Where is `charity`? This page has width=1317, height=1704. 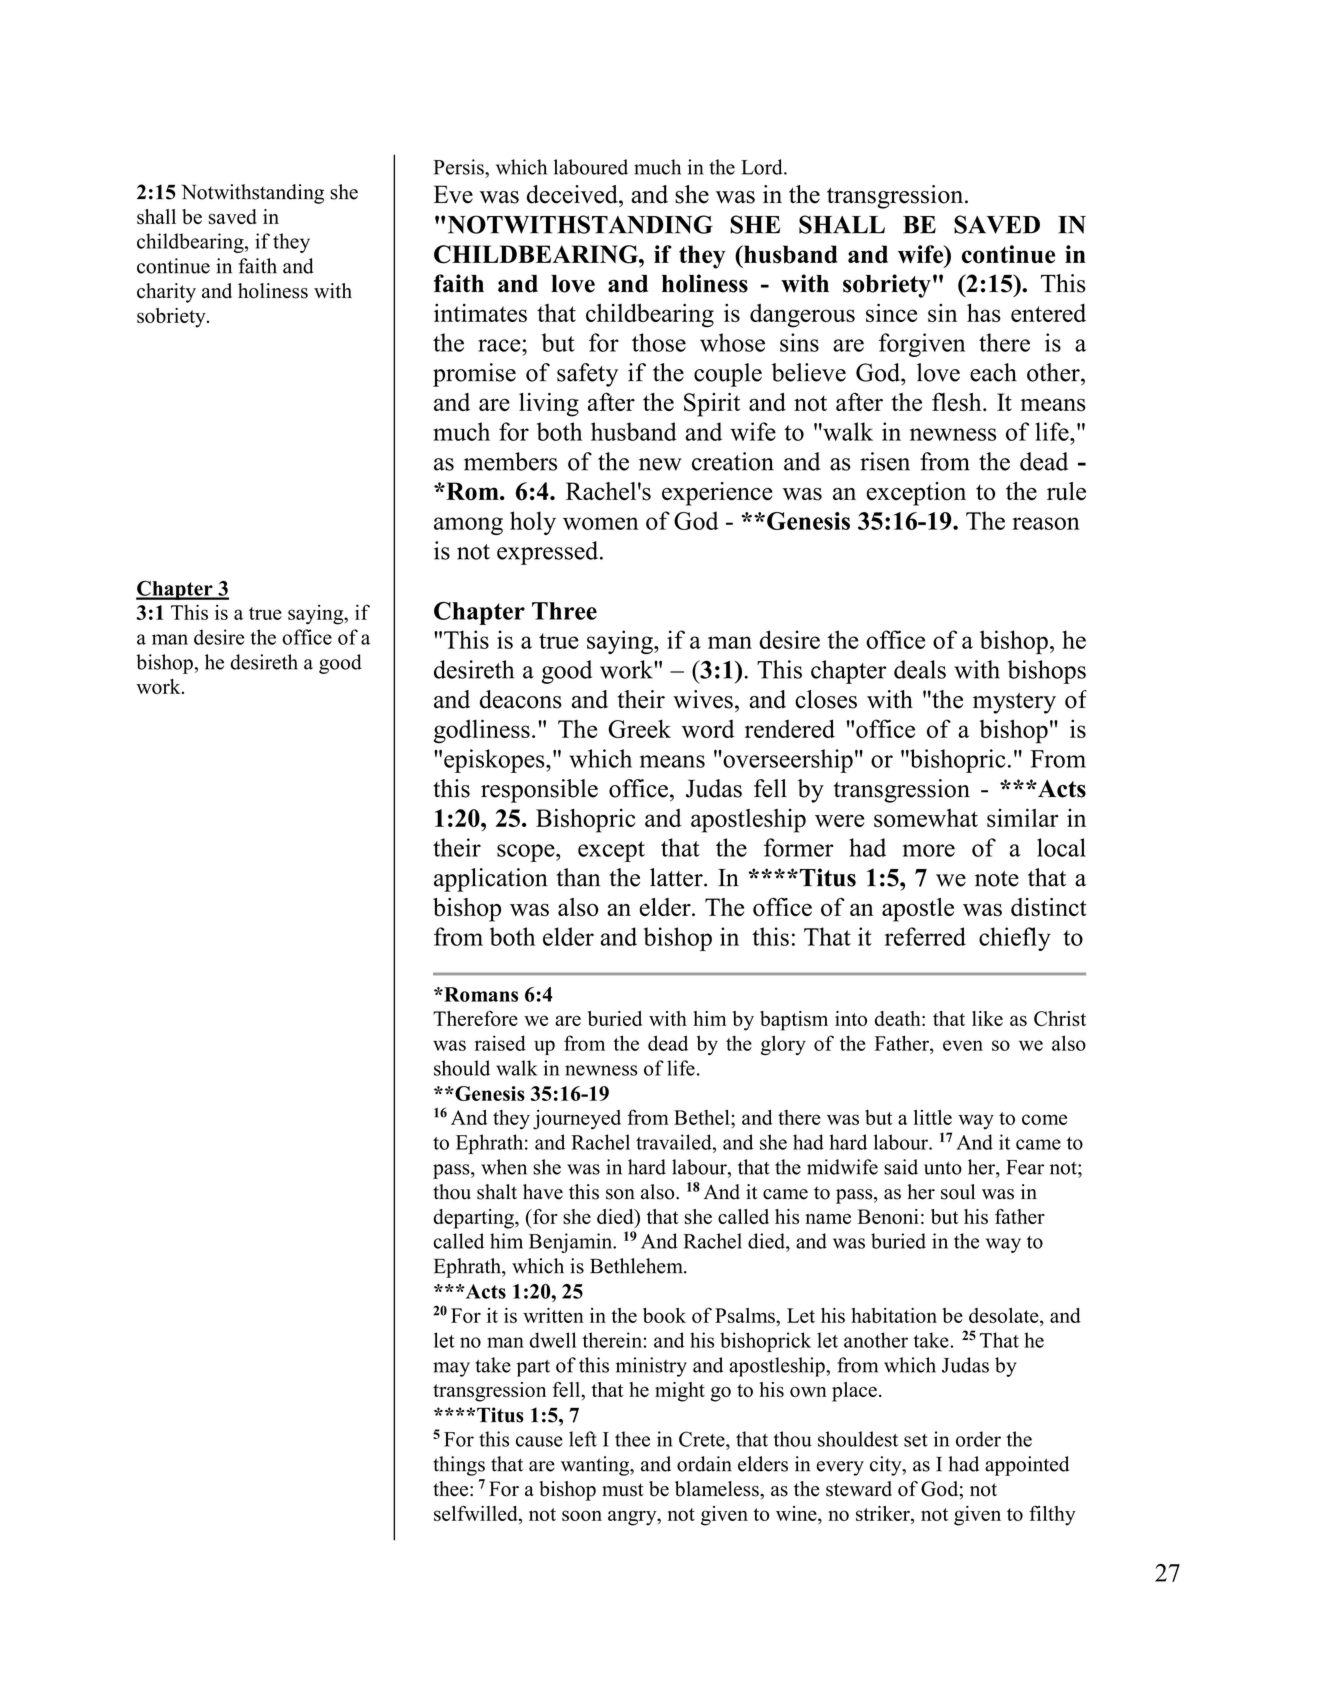 charity is located at coordinates (166, 293).
